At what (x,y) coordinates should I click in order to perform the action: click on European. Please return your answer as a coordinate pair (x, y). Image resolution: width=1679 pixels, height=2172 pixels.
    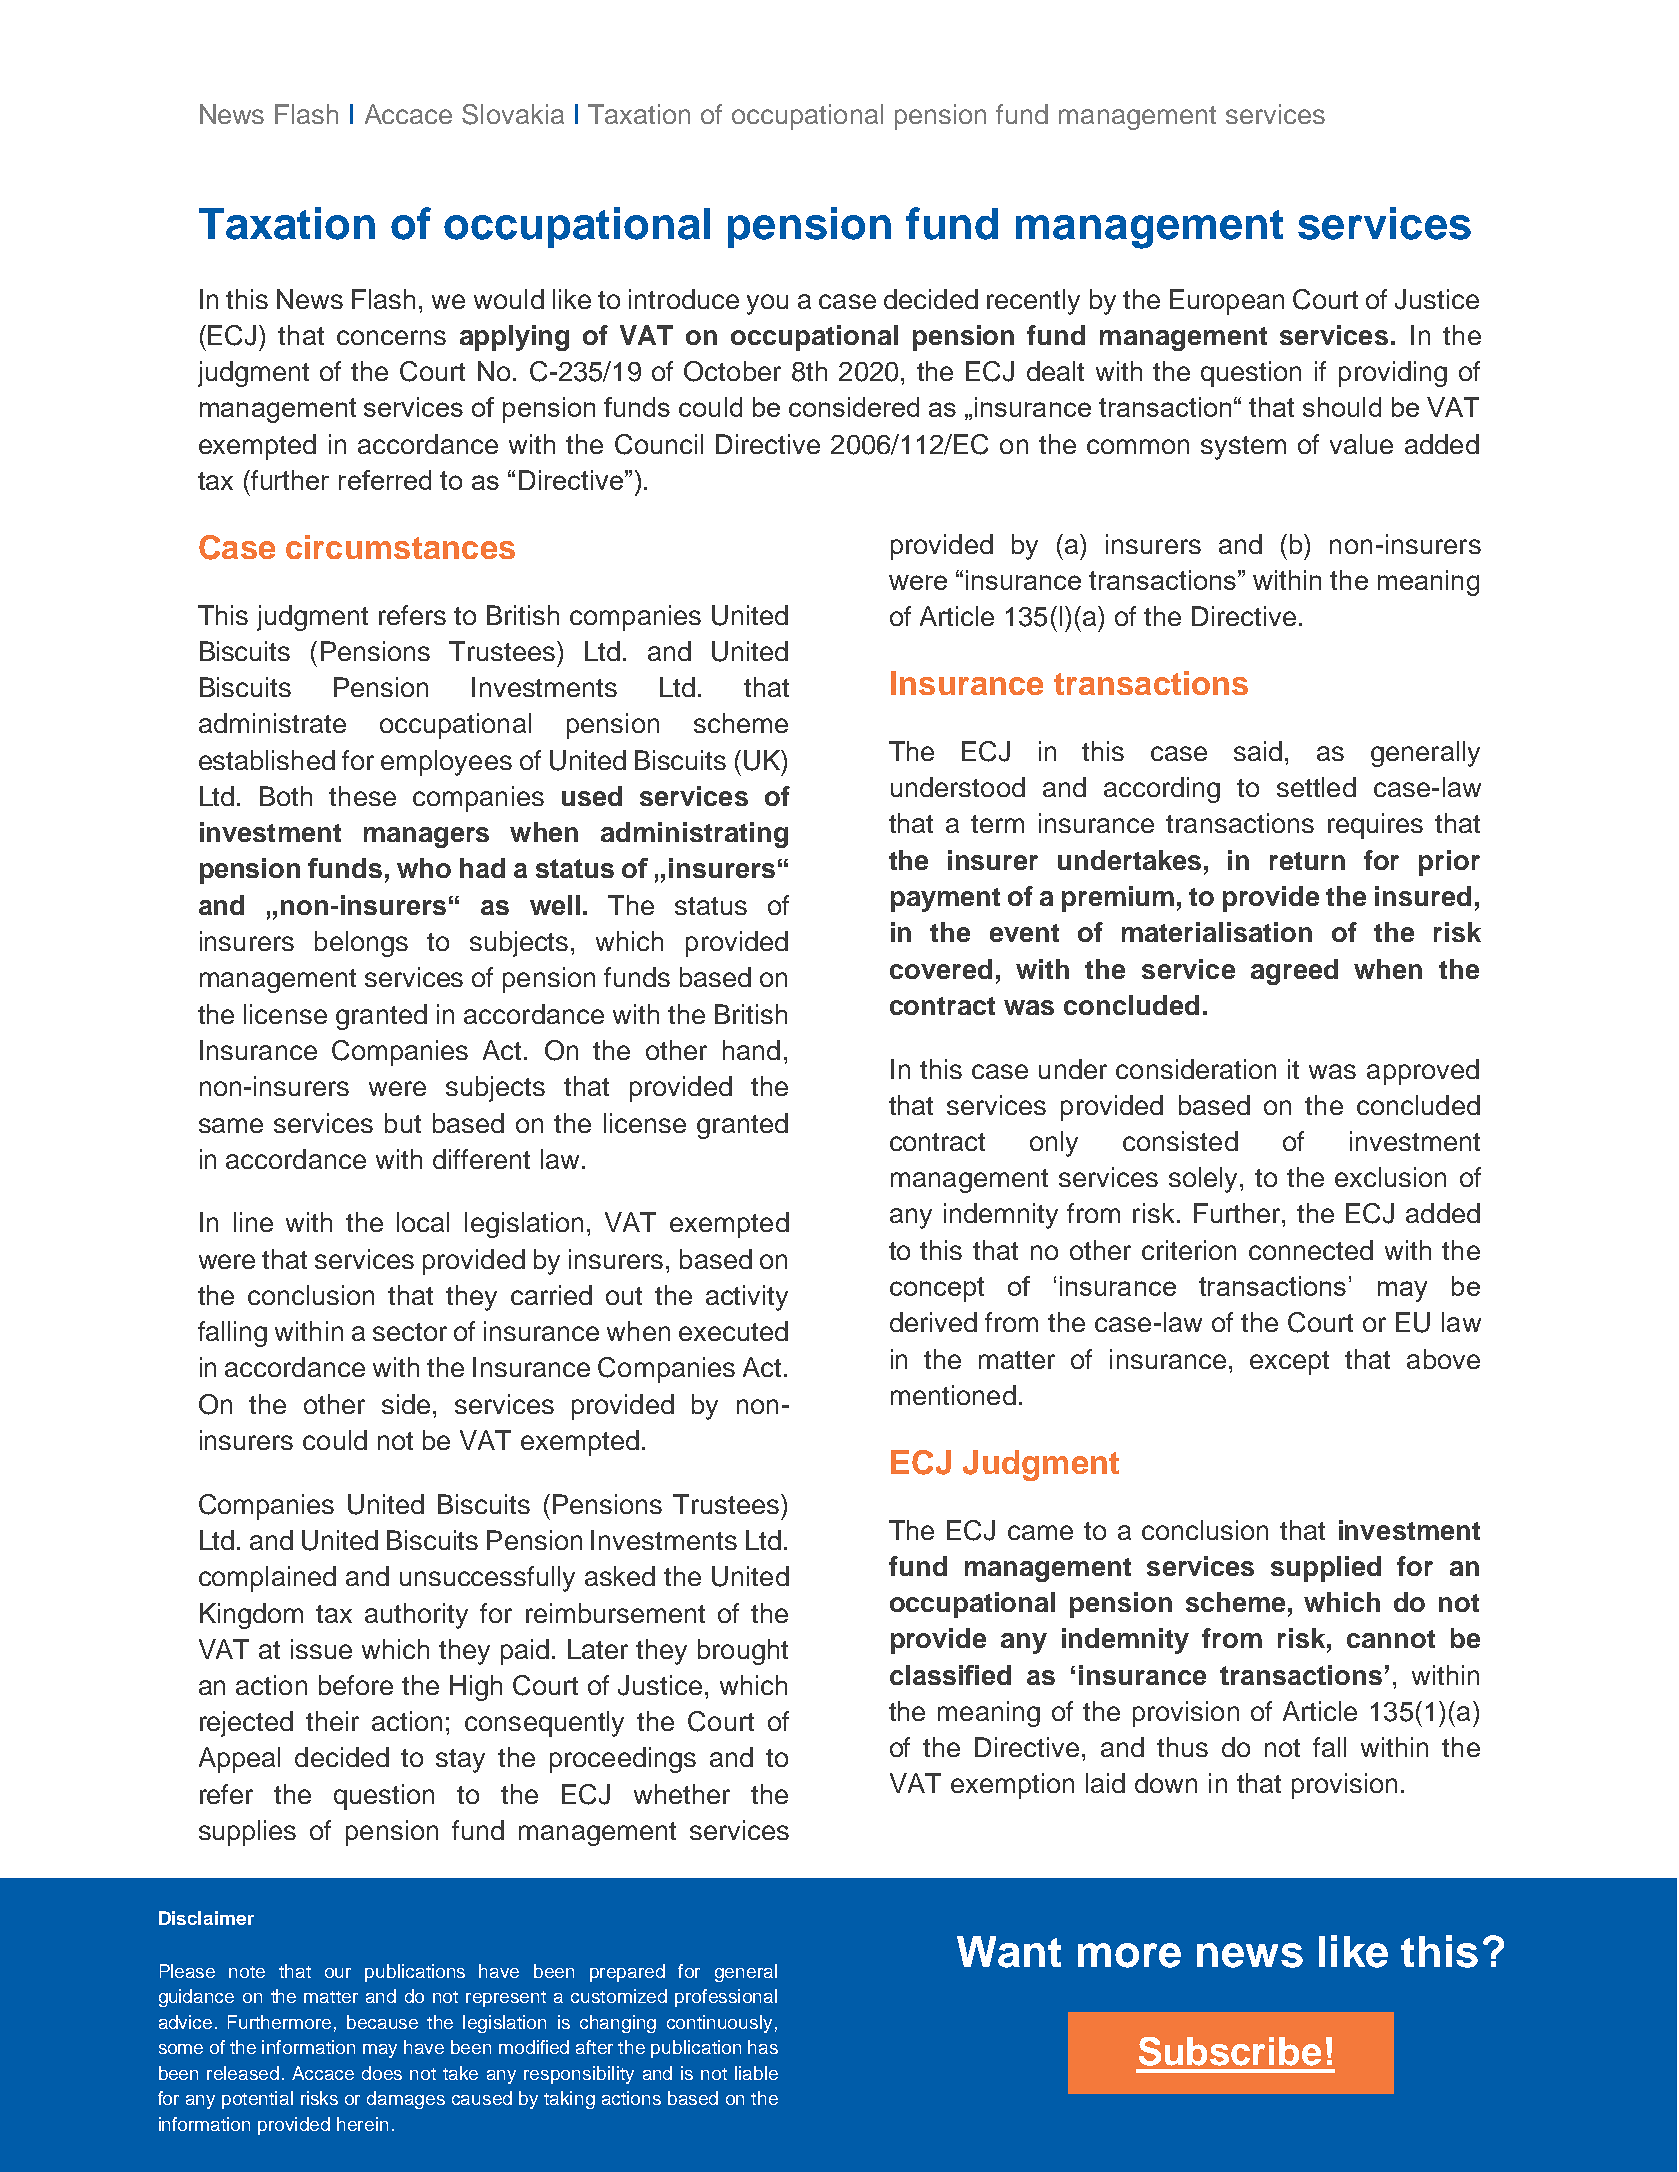
    Looking at the image, I should click on (1227, 302).
